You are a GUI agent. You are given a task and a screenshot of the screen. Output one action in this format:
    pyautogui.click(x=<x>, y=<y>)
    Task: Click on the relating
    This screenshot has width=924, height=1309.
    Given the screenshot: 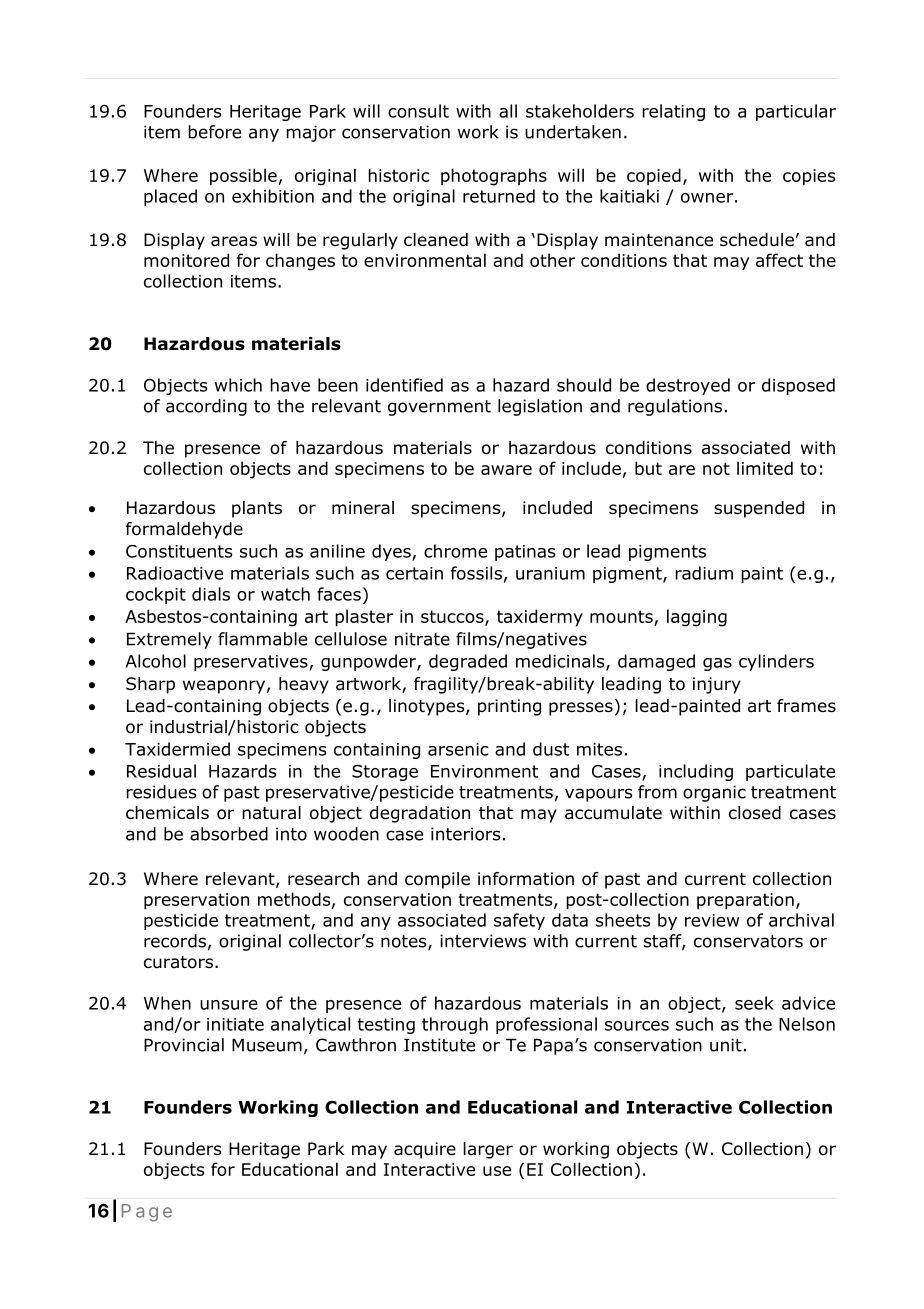 What is the action you would take?
    pyautogui.click(x=673, y=112)
